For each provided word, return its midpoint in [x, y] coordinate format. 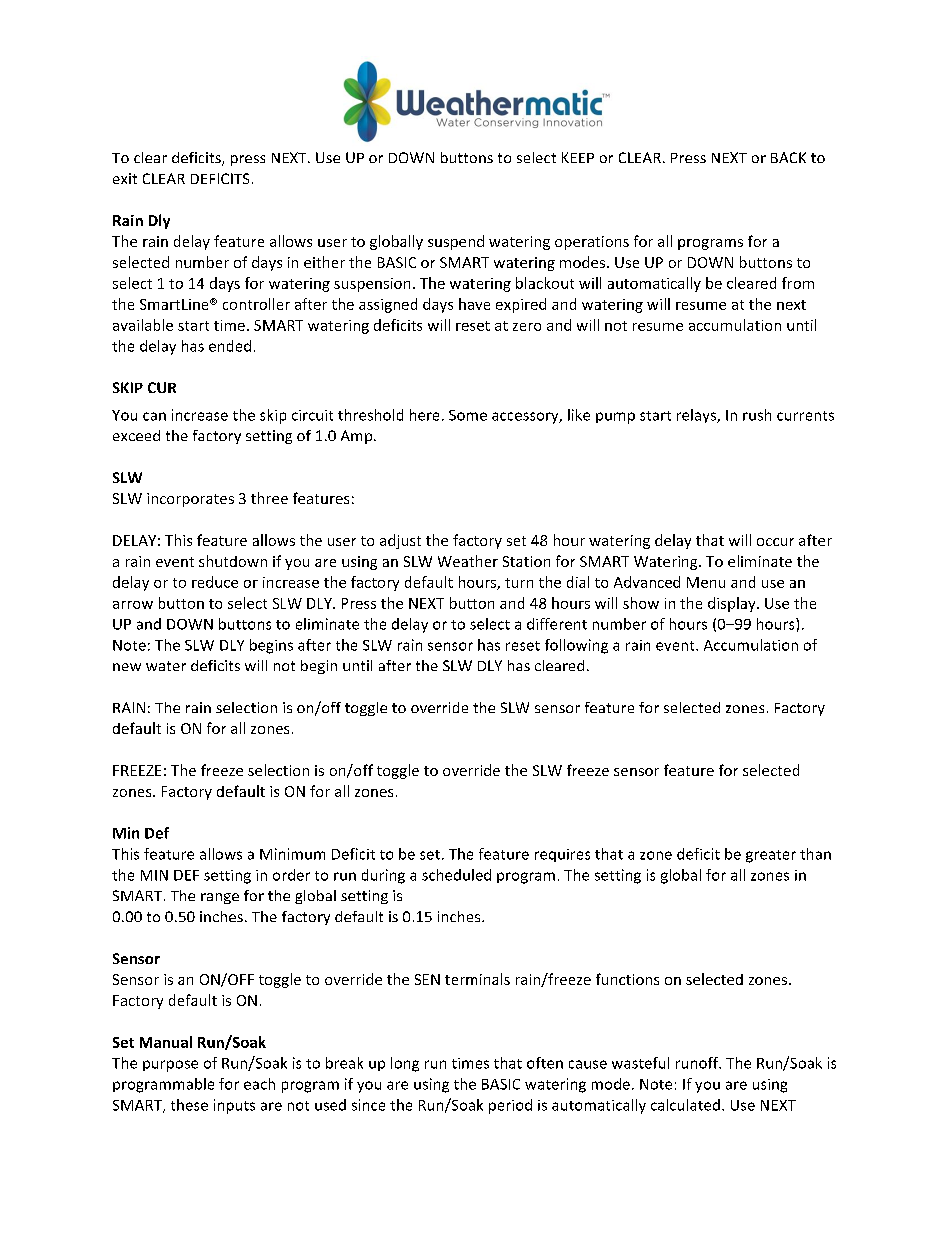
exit [125, 178]
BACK [788, 157]
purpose [170, 1066]
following [576, 646]
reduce [215, 582]
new [127, 667]
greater [771, 856]
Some [468, 415]
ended [230, 346]
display [733, 604]
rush [757, 415]
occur [775, 542]
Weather [468, 561]
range [220, 898]
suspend [456, 242]
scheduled [456, 875]
